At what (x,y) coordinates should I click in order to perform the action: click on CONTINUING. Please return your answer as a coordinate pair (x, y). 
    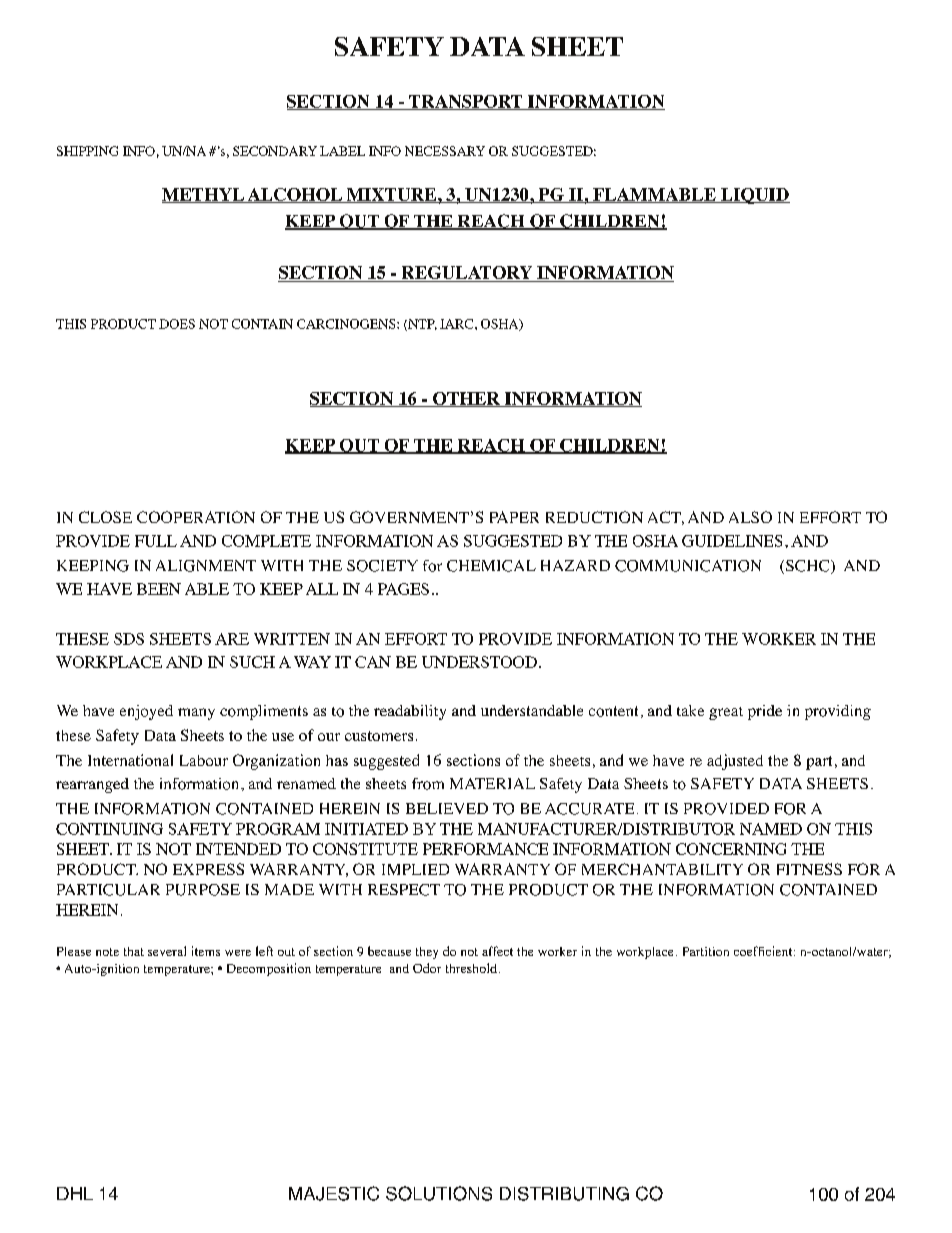
    Looking at the image, I should click on (109, 829).
